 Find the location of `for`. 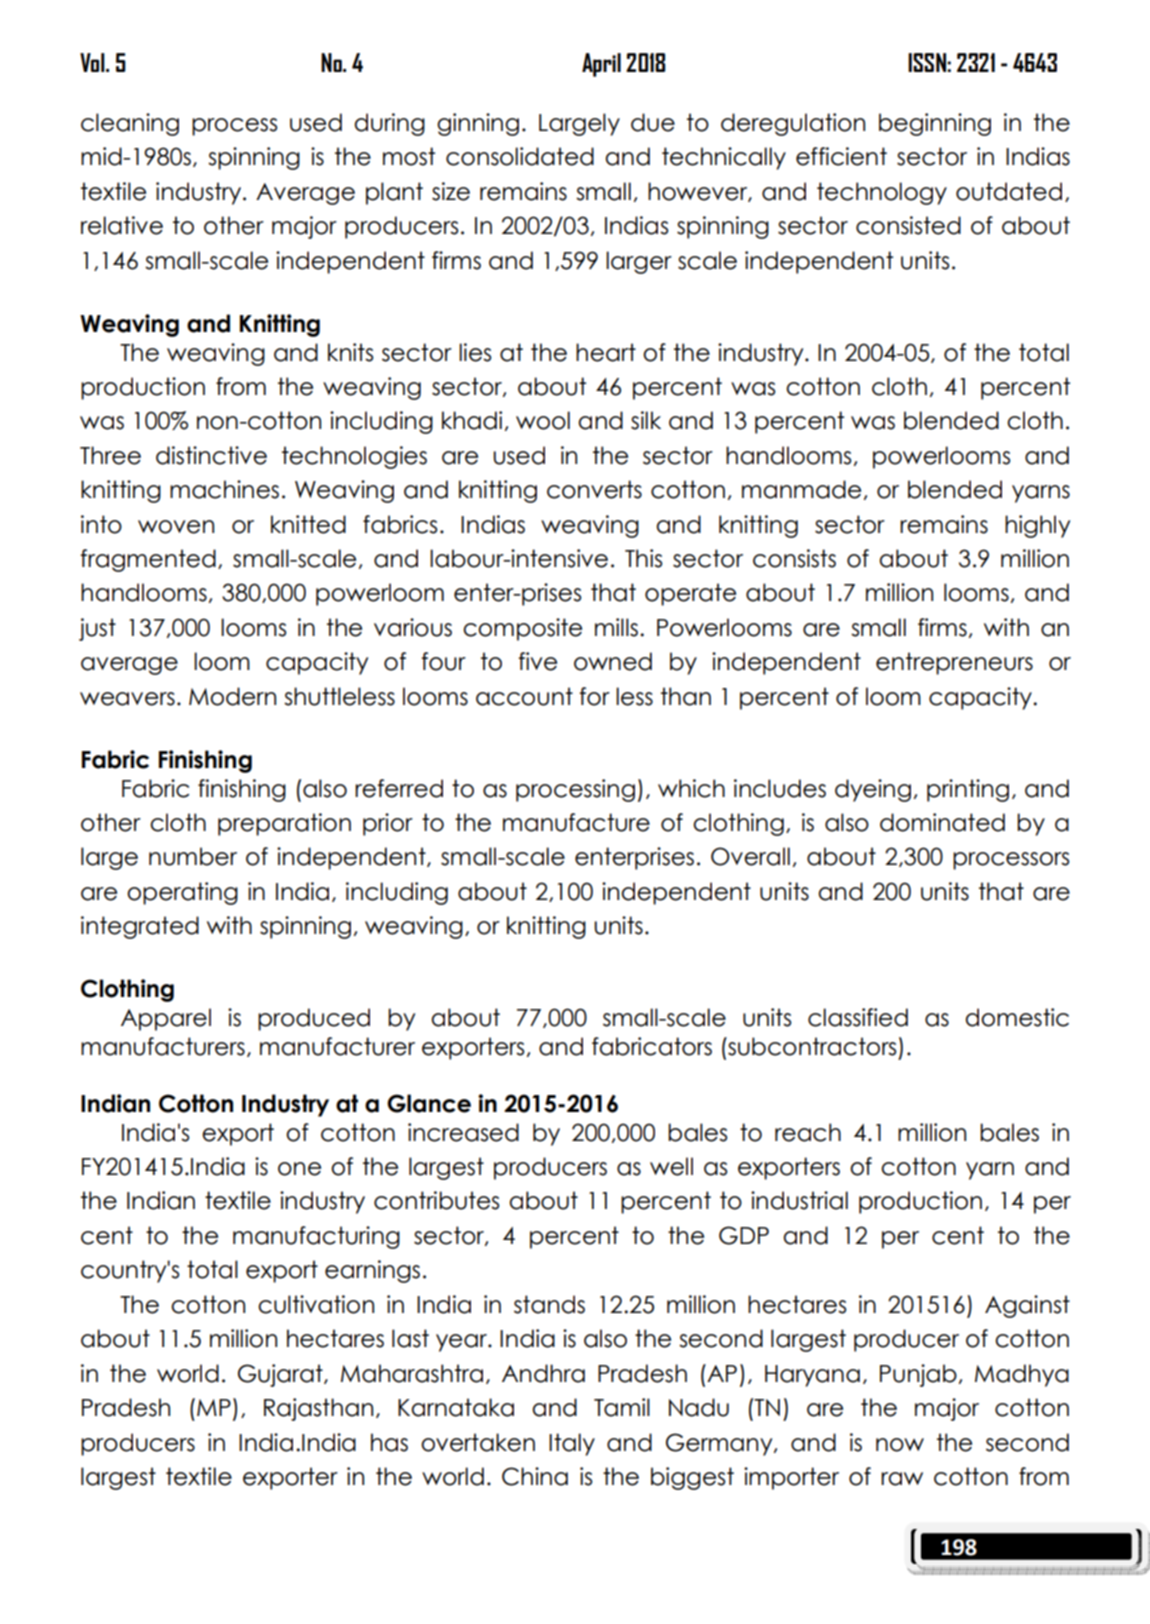

for is located at coordinates (594, 696).
